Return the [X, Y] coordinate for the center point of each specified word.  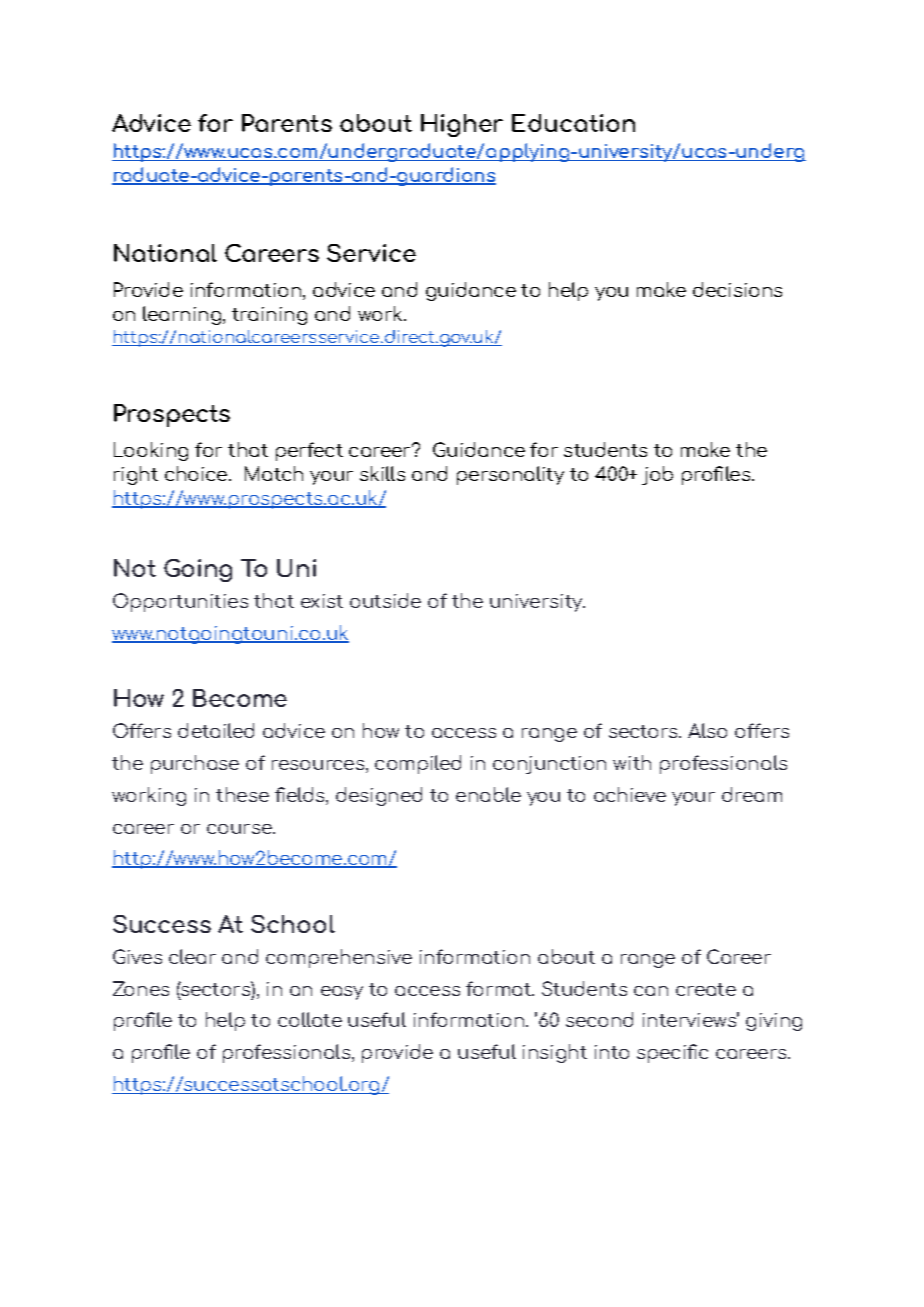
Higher [462, 125]
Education [573, 123]
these [242, 794]
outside [385, 600]
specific [672, 1053]
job [657, 475]
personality [510, 475]
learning [183, 315]
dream [752, 794]
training [269, 316]
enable [488, 794]
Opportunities [180, 602]
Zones [141, 988]
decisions [737, 289]
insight [555, 1053]
